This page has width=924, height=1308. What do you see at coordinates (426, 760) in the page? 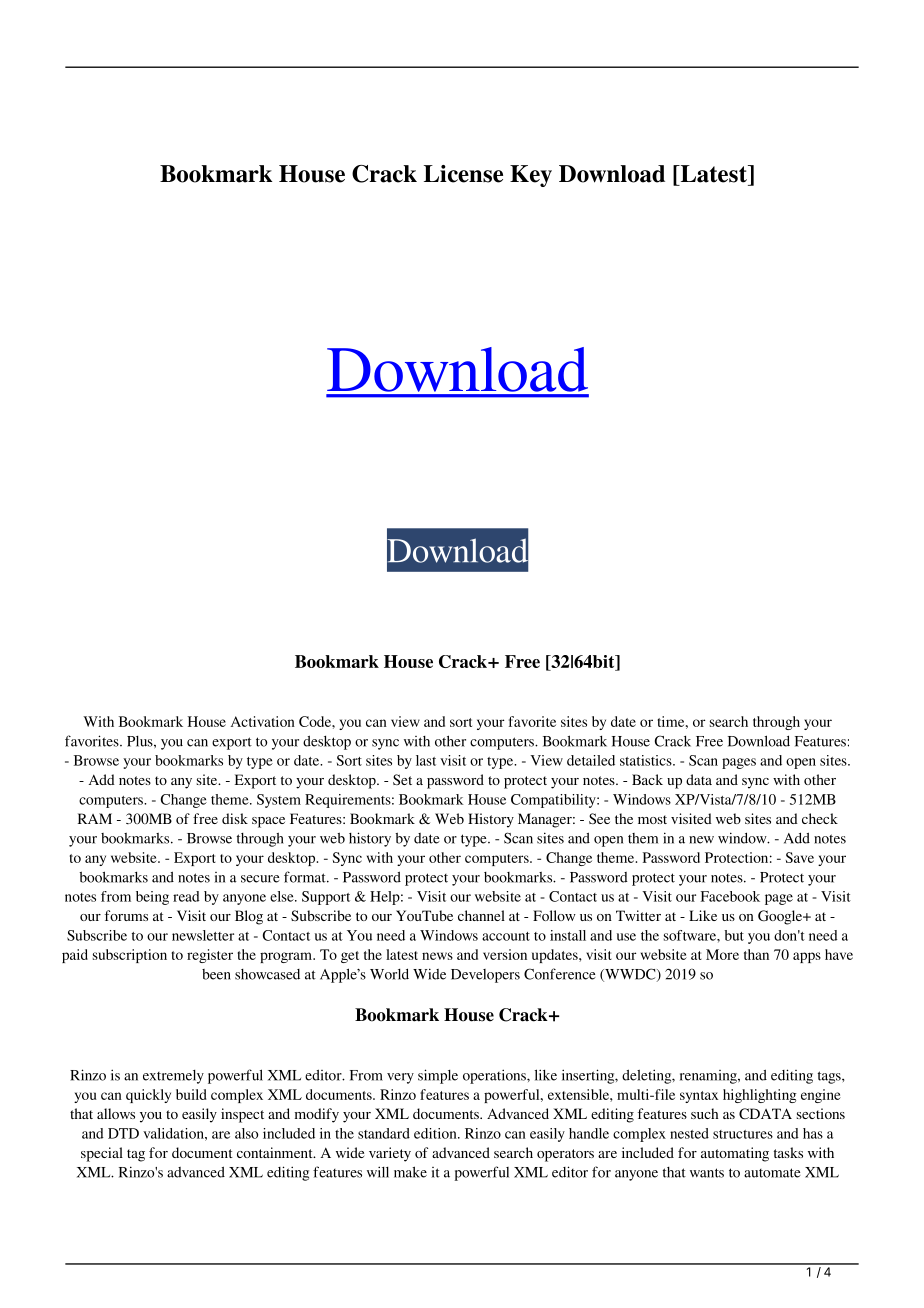
I see `last` at bounding box center [426, 760].
